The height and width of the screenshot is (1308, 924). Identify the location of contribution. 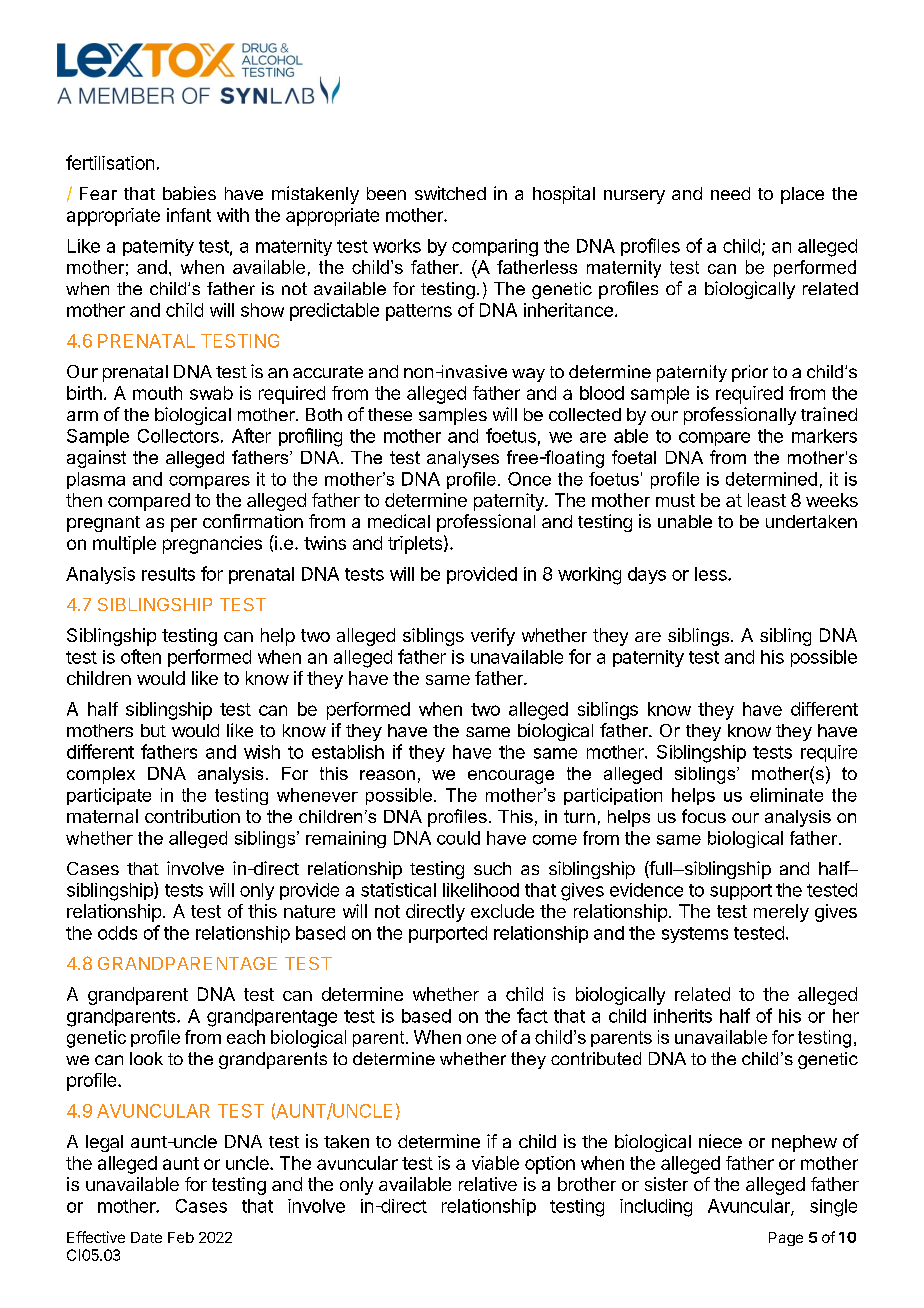
(192, 816).
